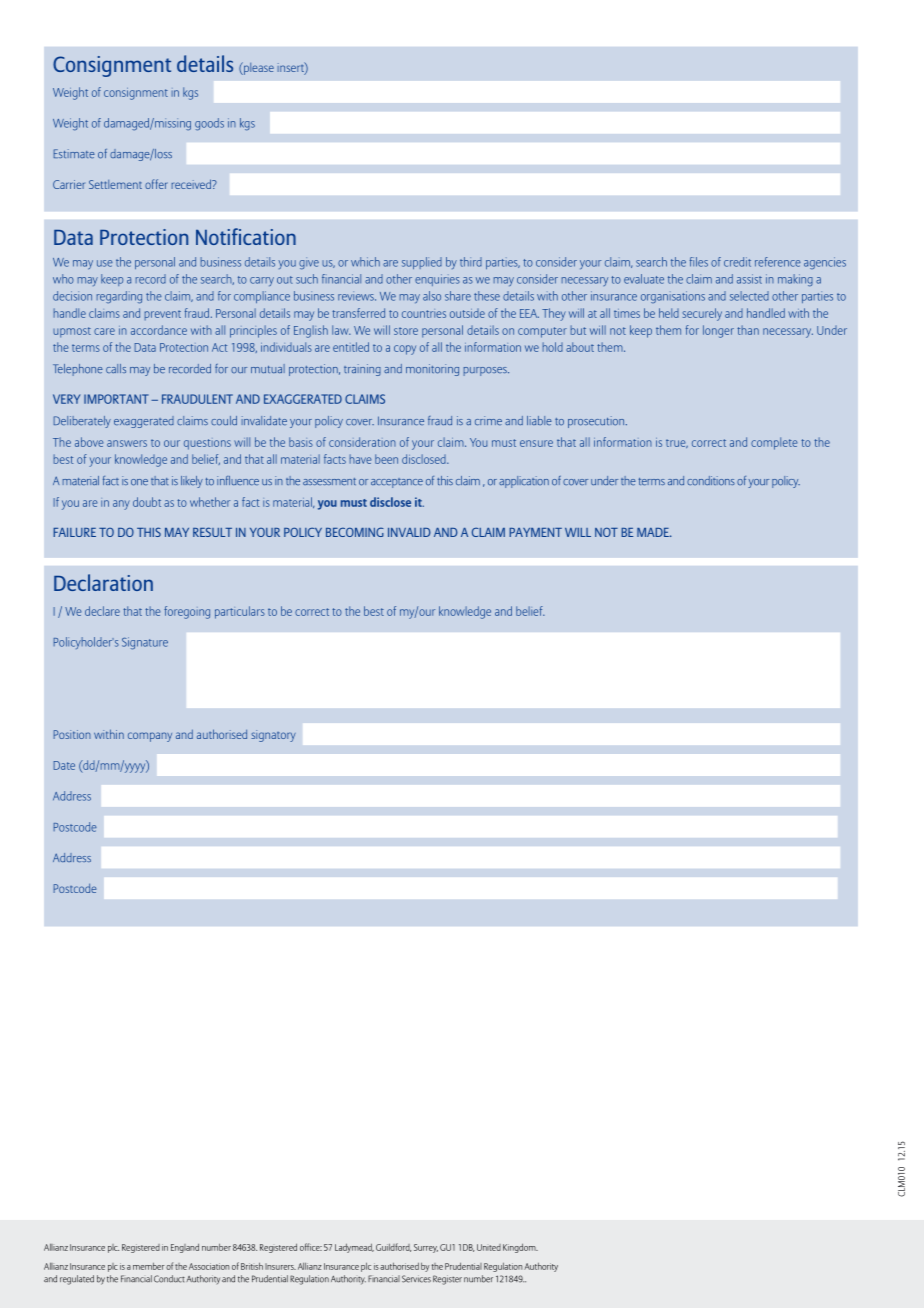 This screenshot has width=924, height=1308. What do you see at coordinates (150, 737) in the screenshot?
I see `company` at bounding box center [150, 737].
